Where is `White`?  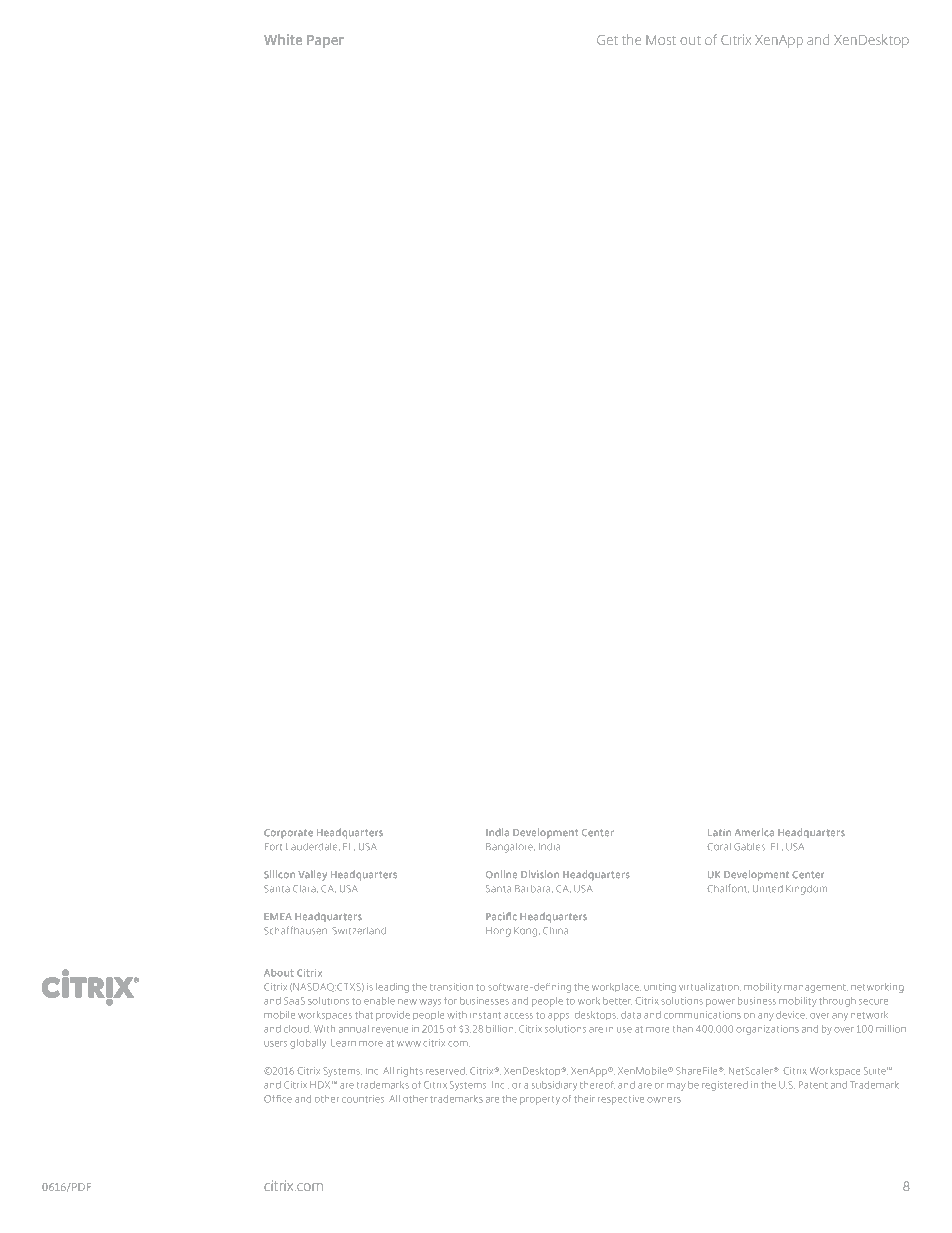 White is located at coordinates (283, 39).
